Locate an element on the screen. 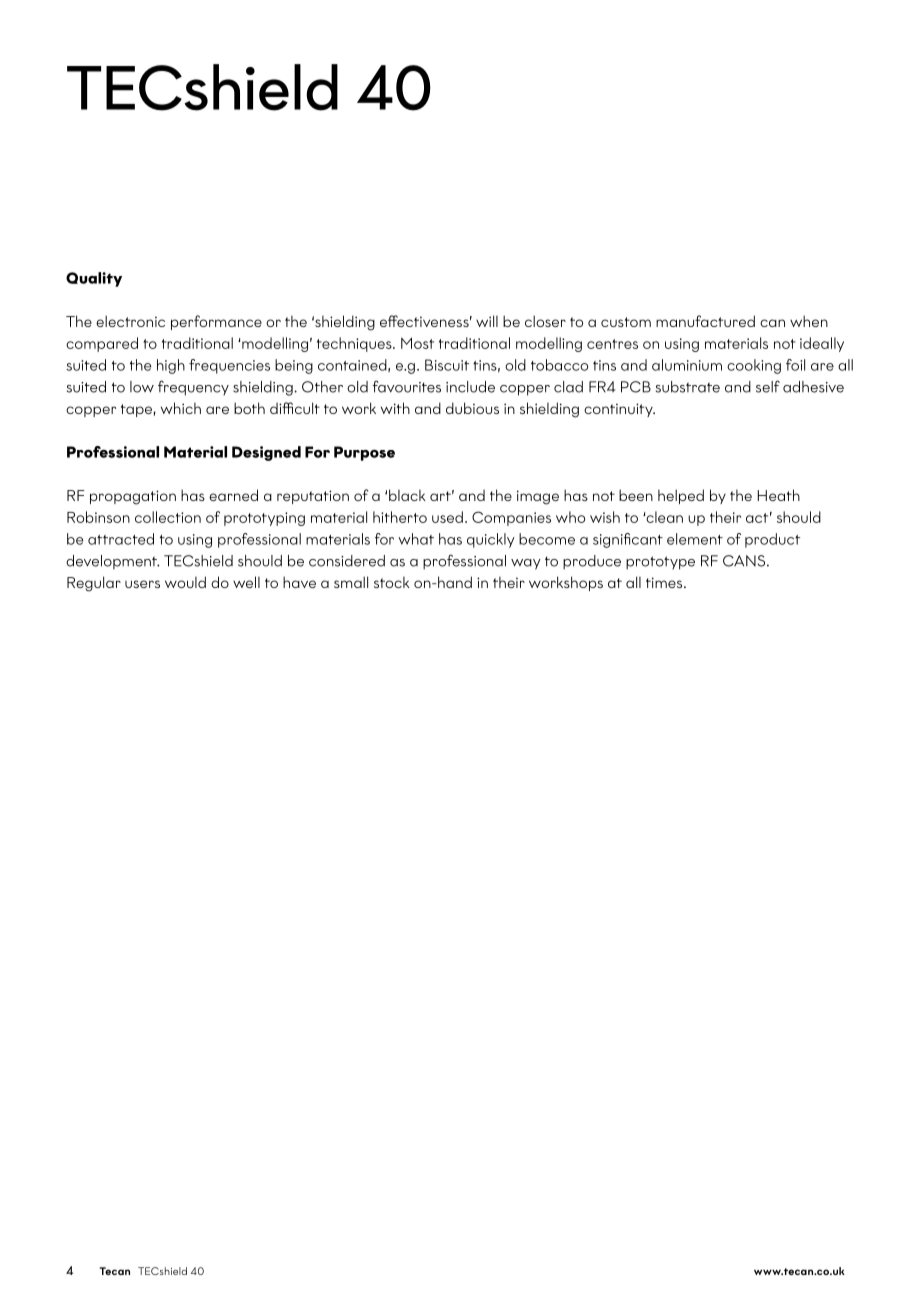 This screenshot has height=1308, width=924. continuity is located at coordinates (619, 410).
